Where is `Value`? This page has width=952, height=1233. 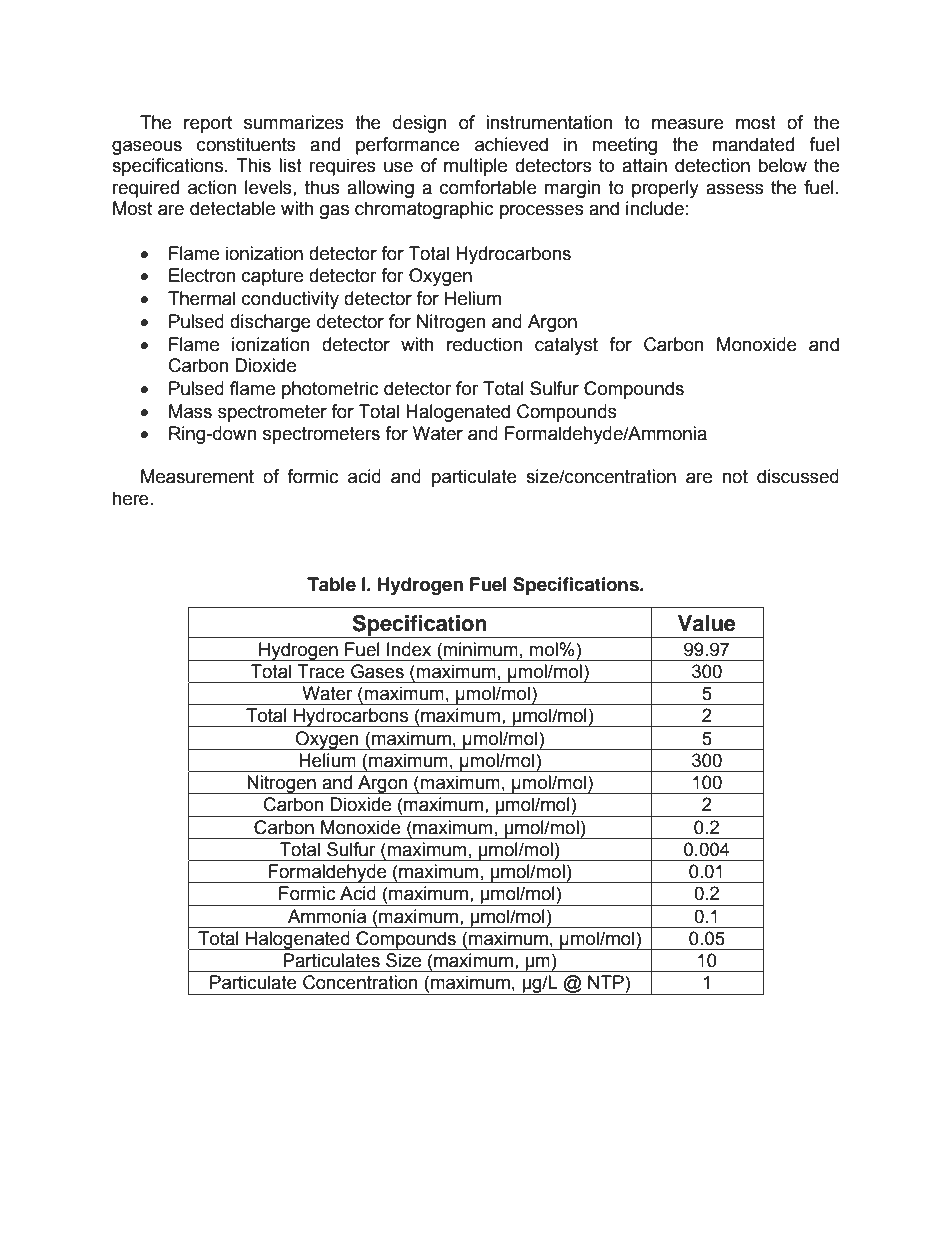 Value is located at coordinates (707, 623).
